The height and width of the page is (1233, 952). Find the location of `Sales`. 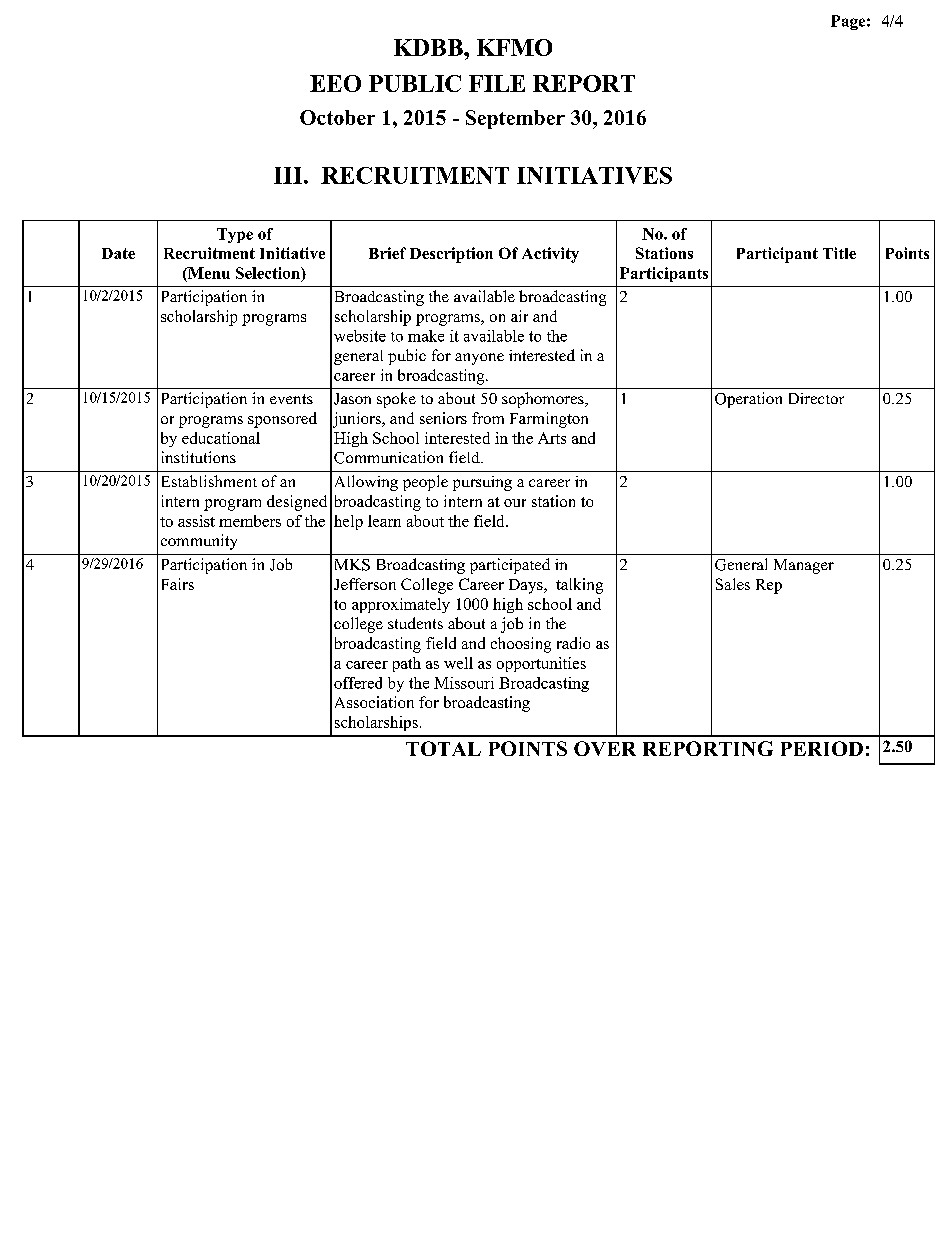

Sales is located at coordinates (733, 584).
